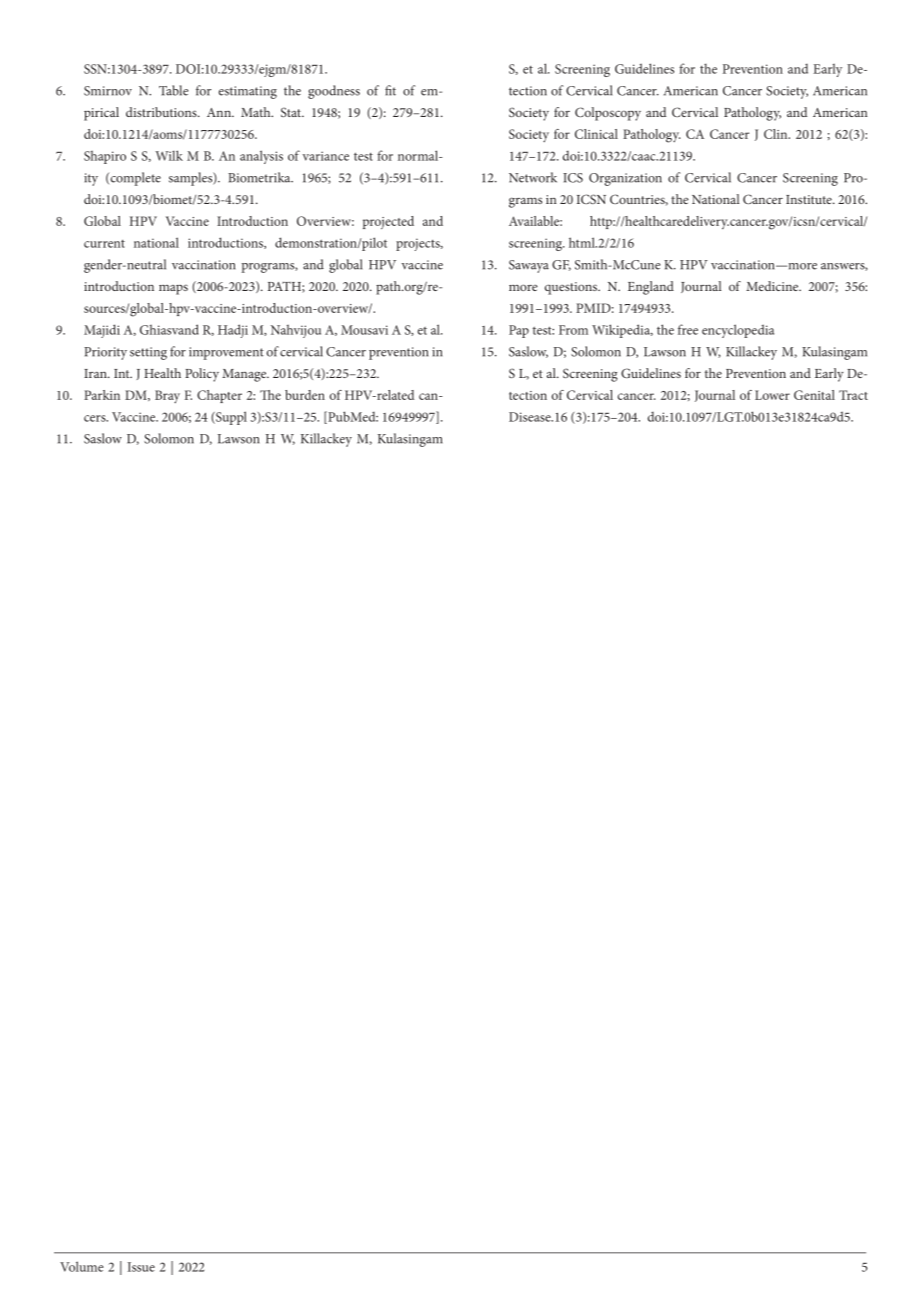 The image size is (924, 1308). I want to click on Volume, so click(82, 1266).
